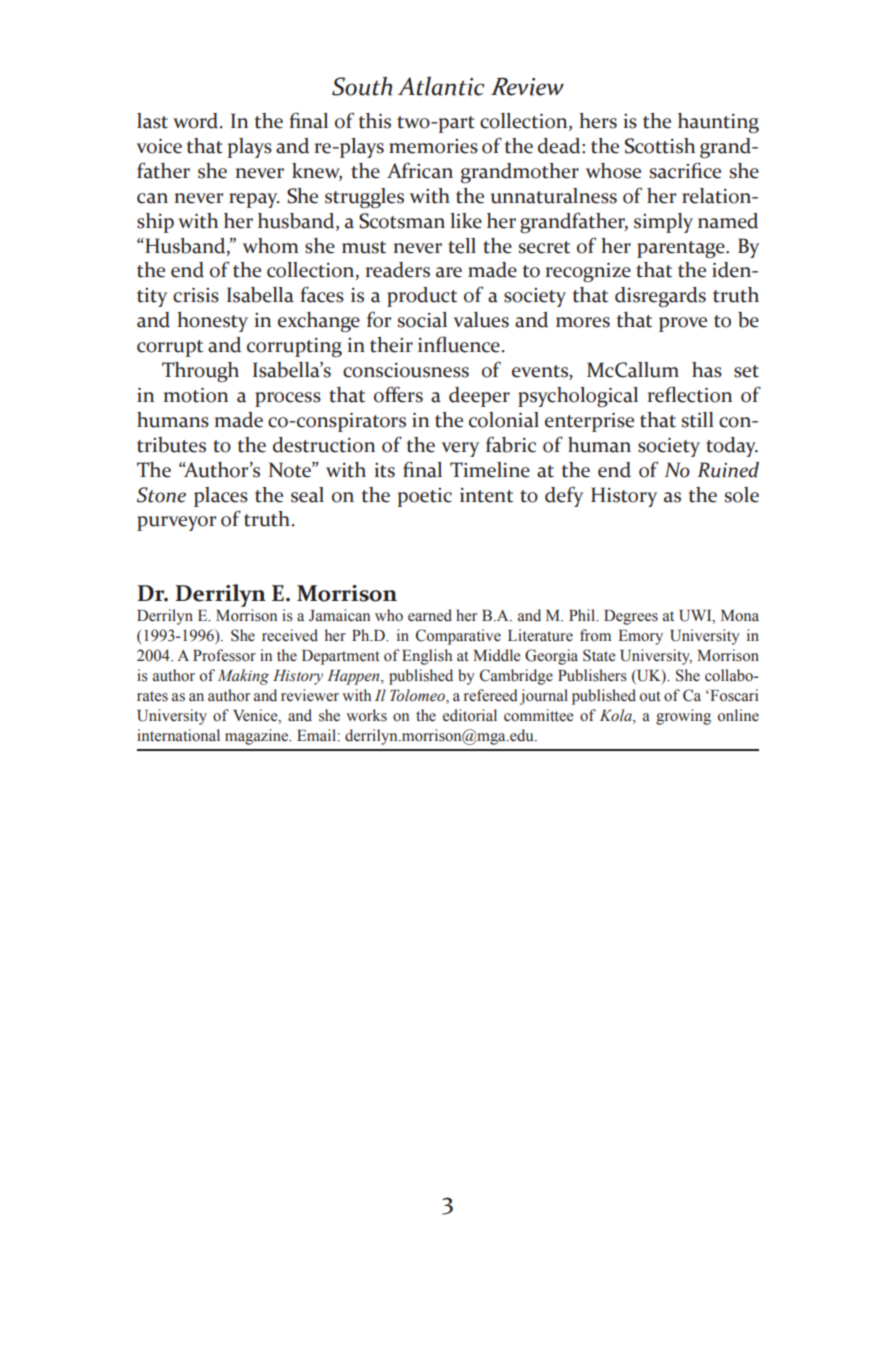 This screenshot has height=1345, width=896. I want to click on sole, so click(742, 495).
